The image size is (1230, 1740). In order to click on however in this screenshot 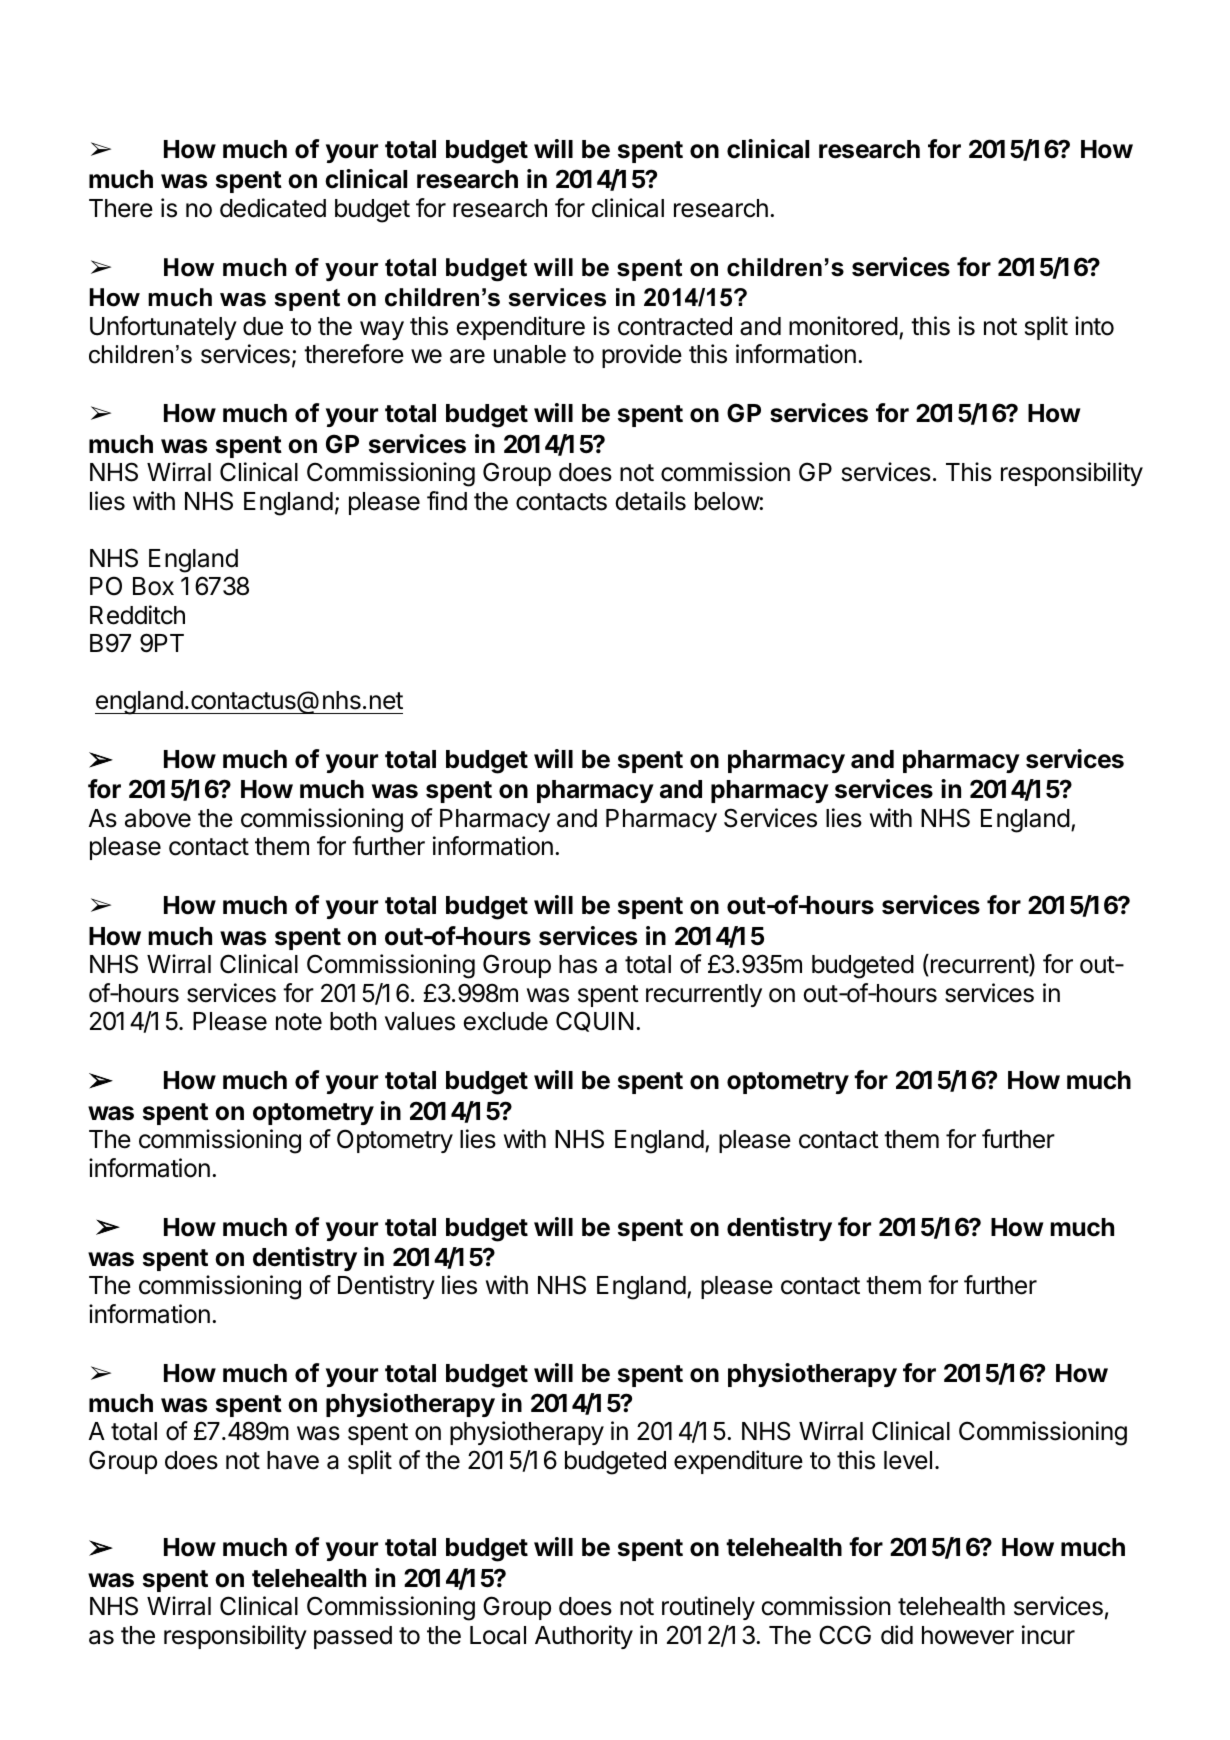, I will do `click(968, 1635)`.
